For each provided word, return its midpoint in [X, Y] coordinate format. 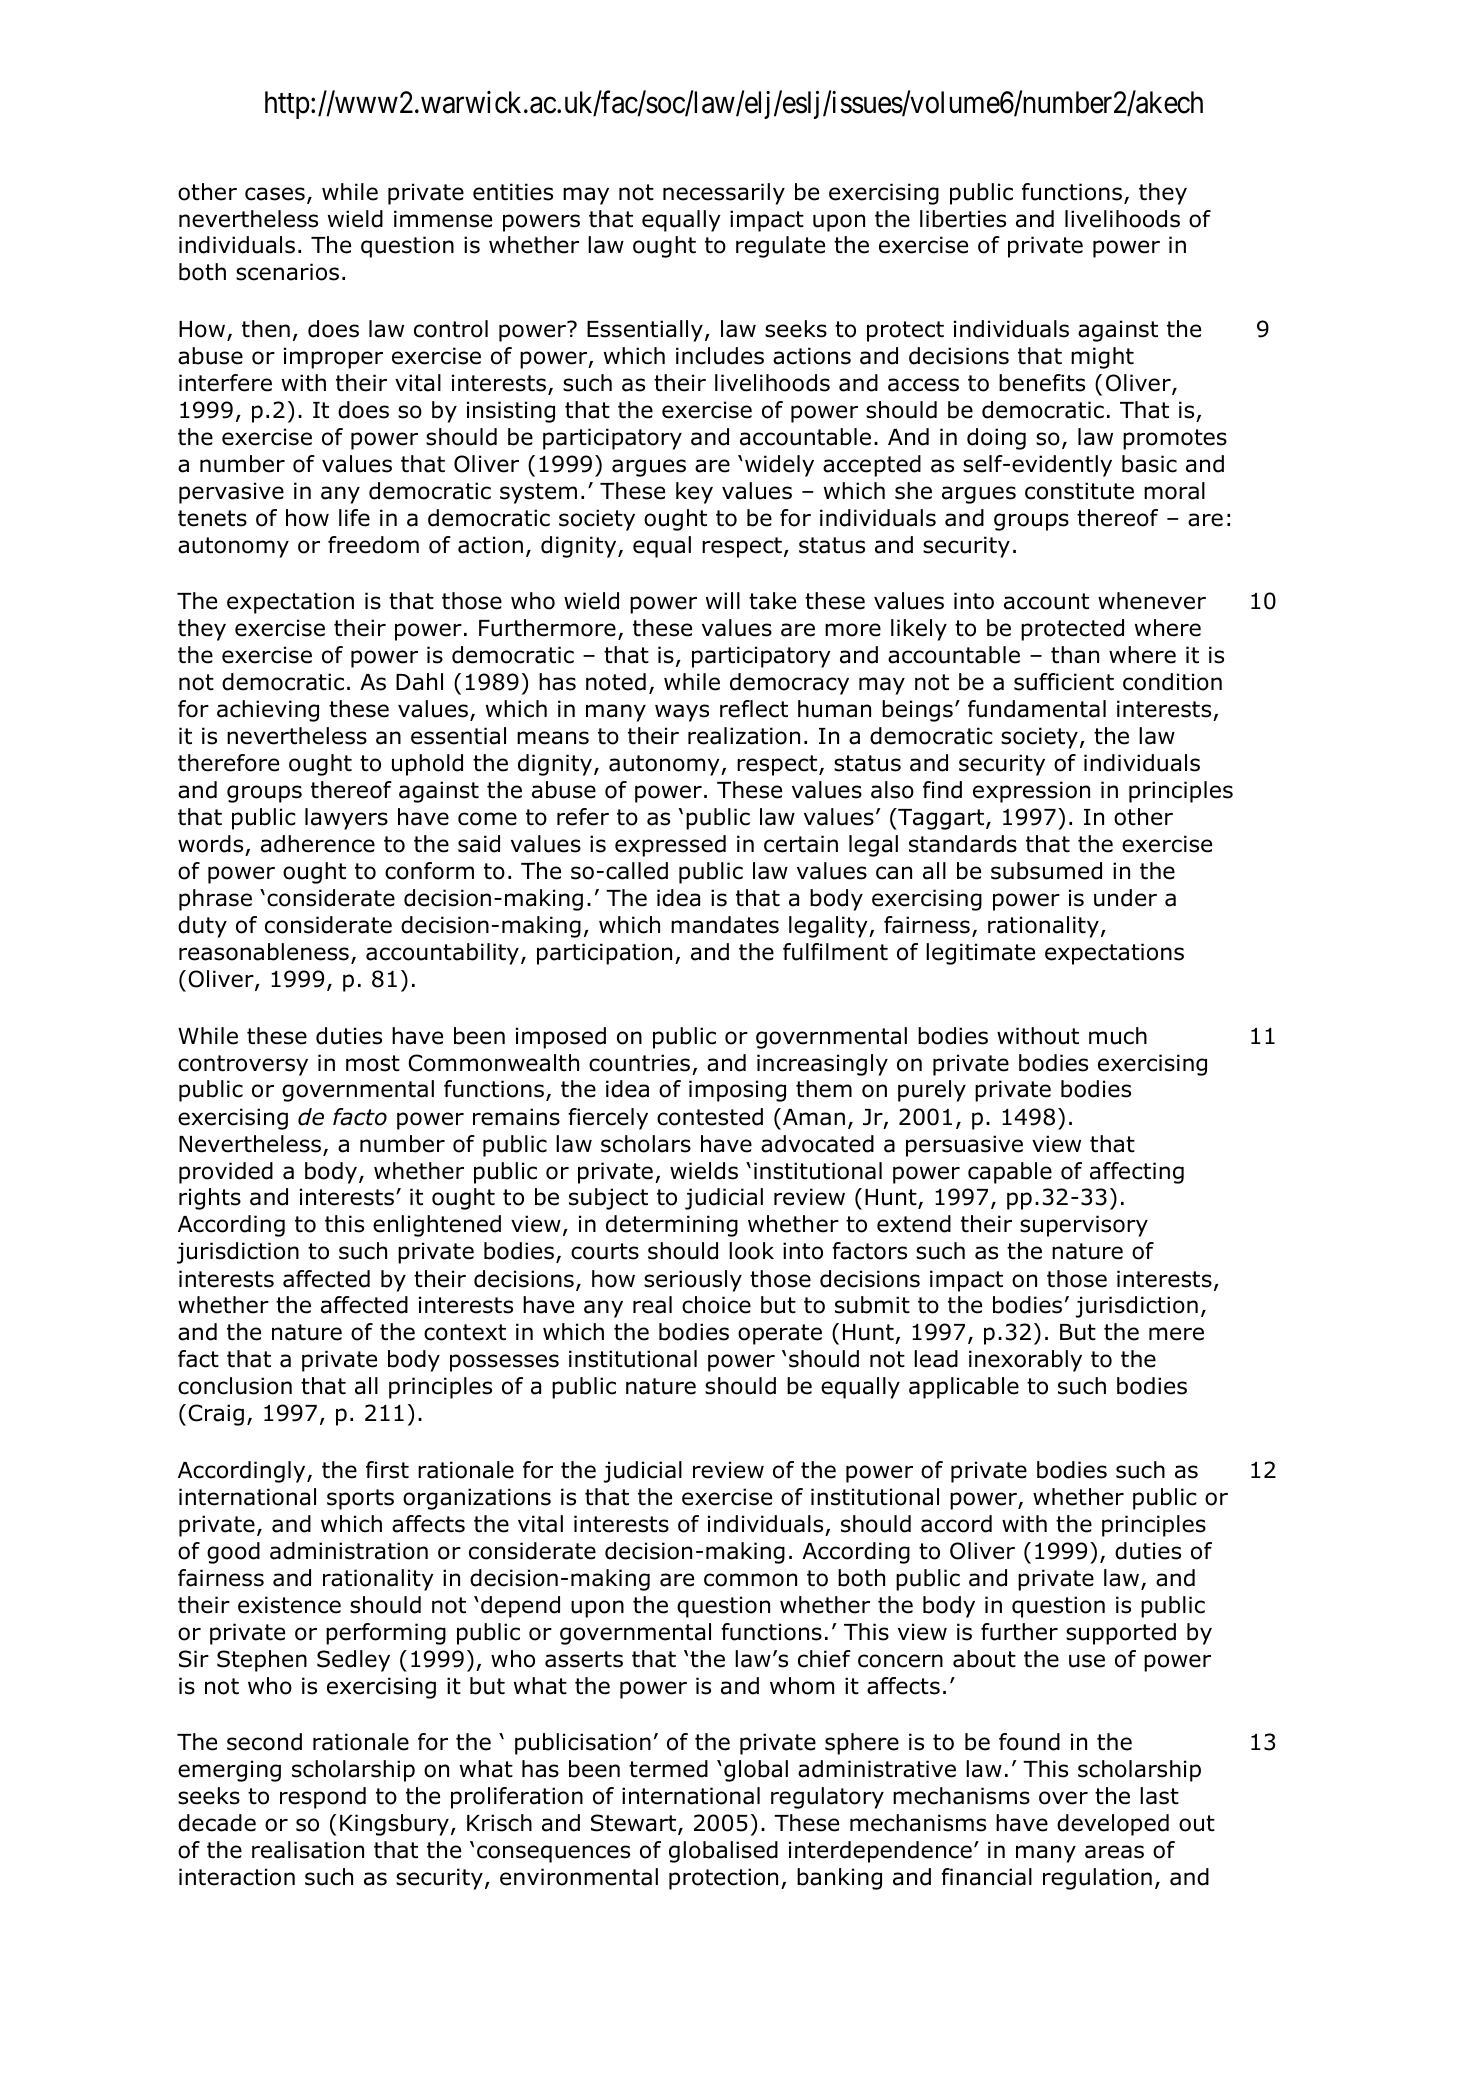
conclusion [235, 1386]
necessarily [724, 194]
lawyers [346, 819]
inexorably [1025, 1361]
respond [323, 1798]
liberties [963, 219]
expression [1031, 792]
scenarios [287, 272]
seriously [693, 1281]
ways [682, 713]
